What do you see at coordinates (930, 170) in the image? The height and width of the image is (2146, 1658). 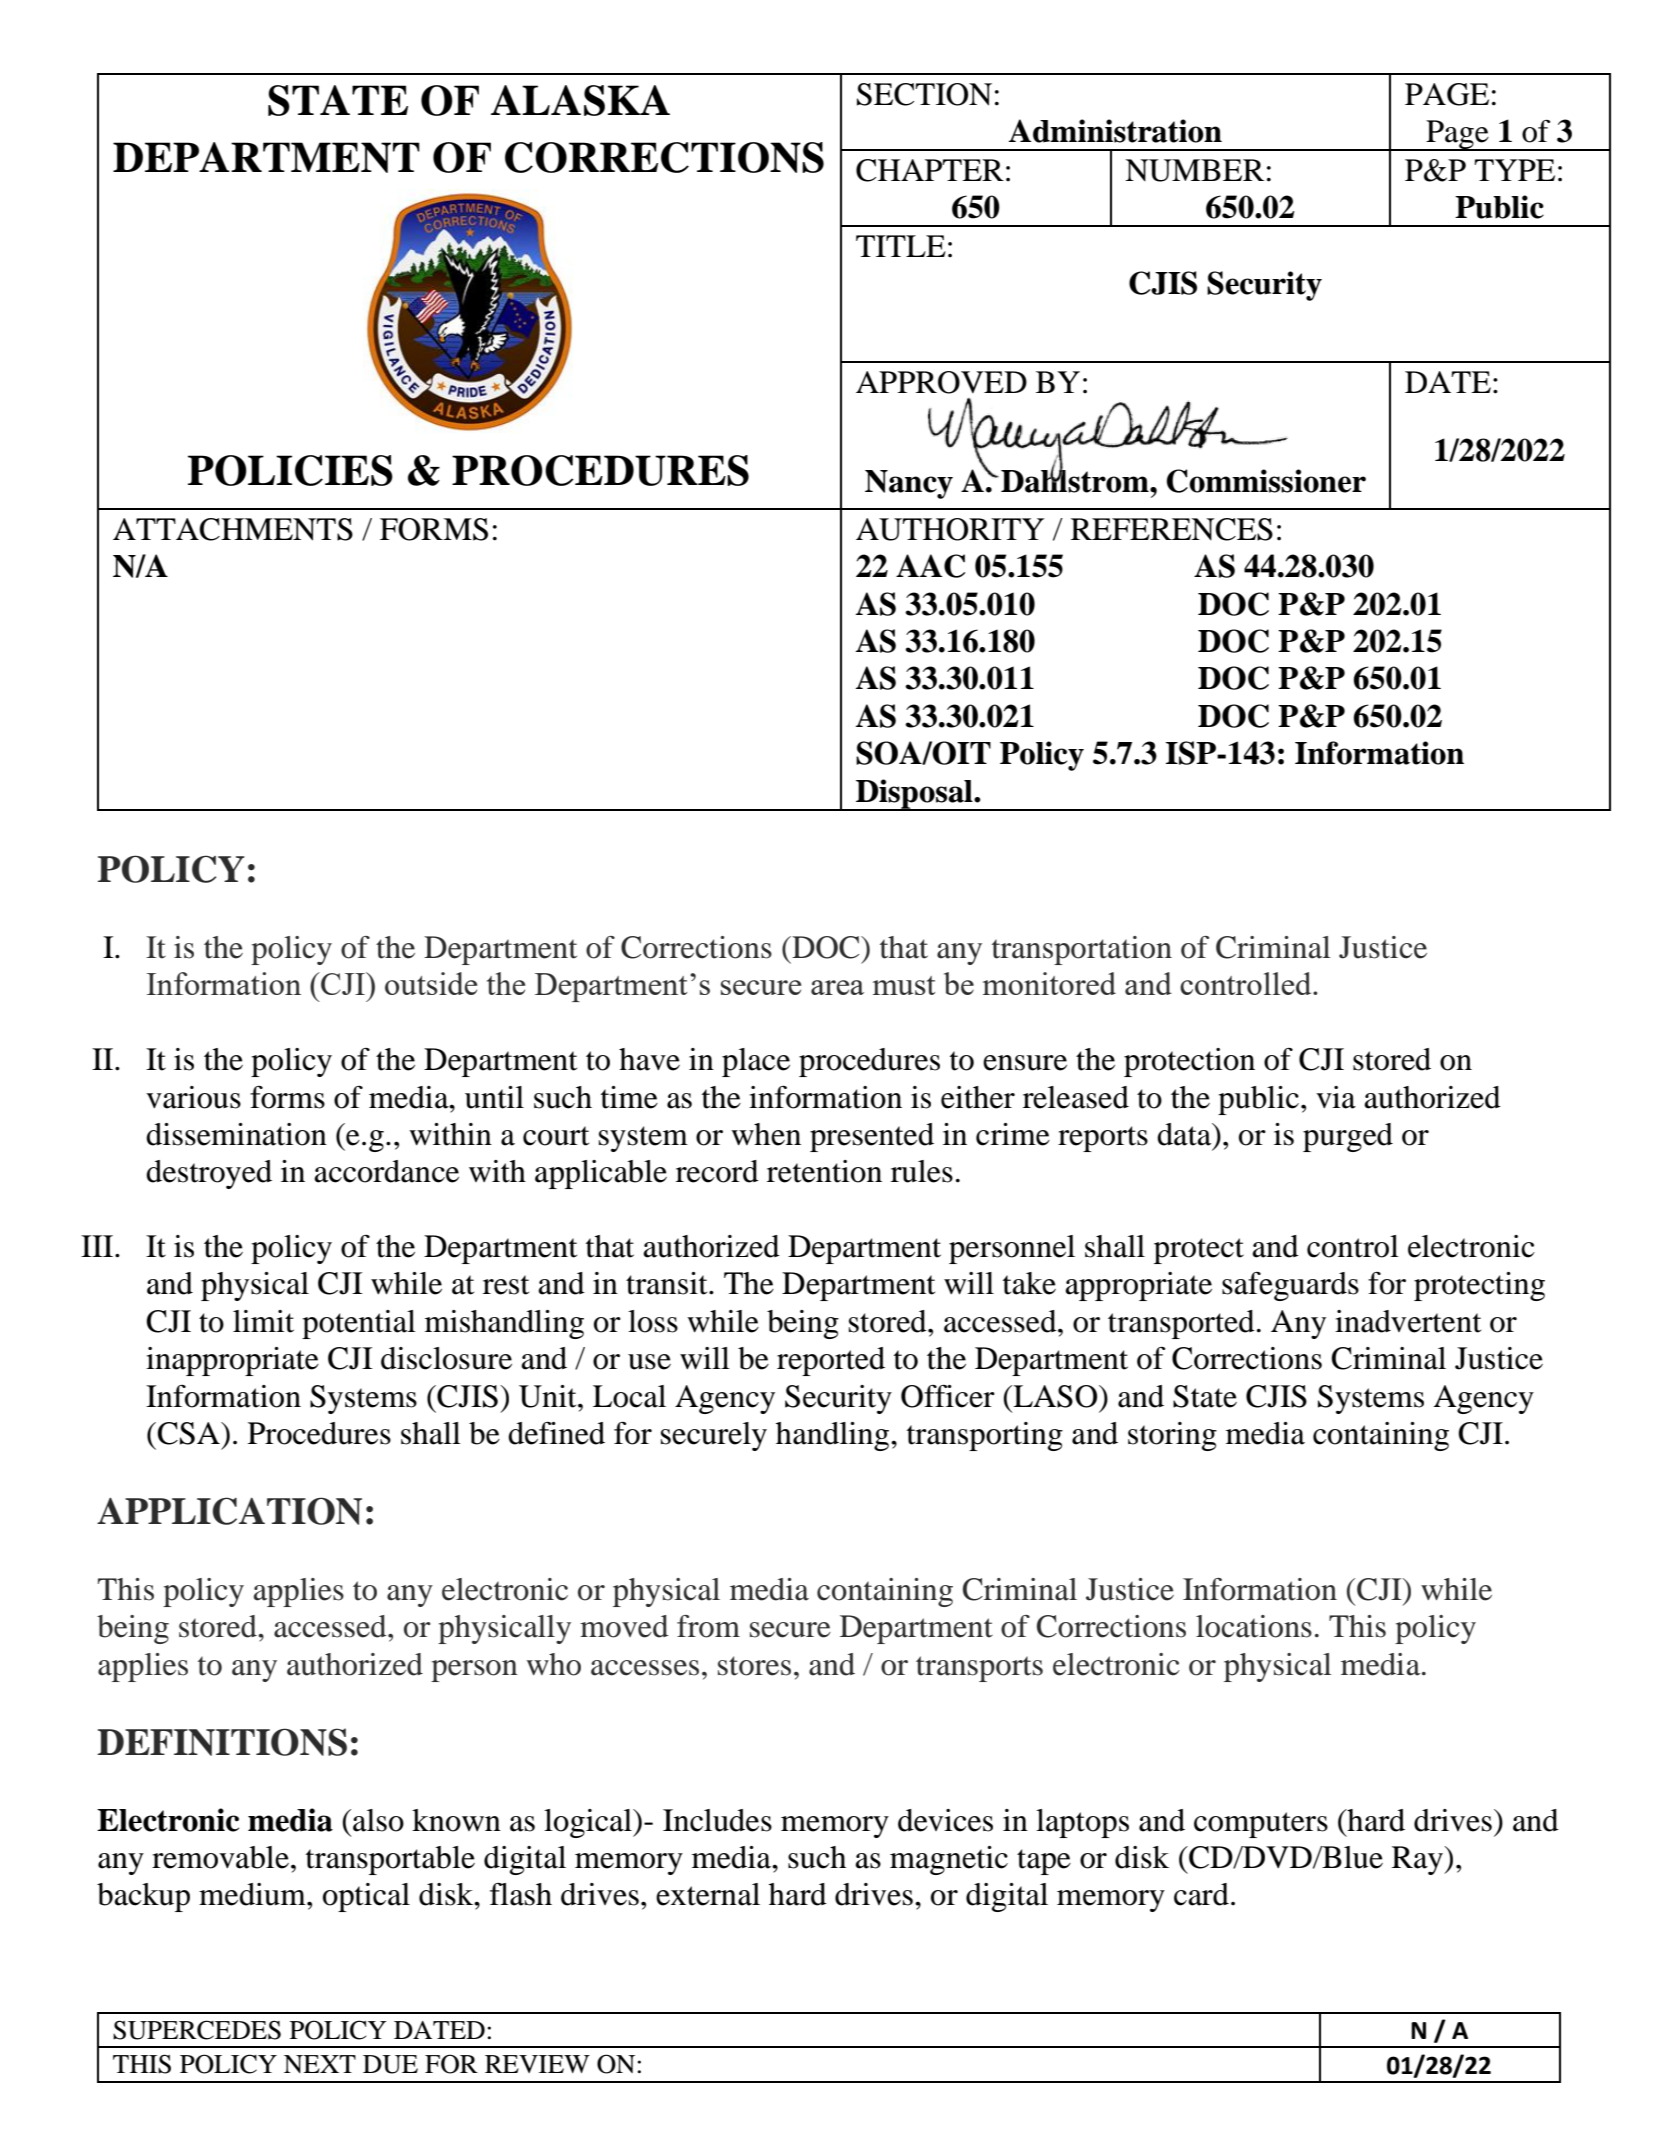 I see `CHAPTER` at bounding box center [930, 170].
